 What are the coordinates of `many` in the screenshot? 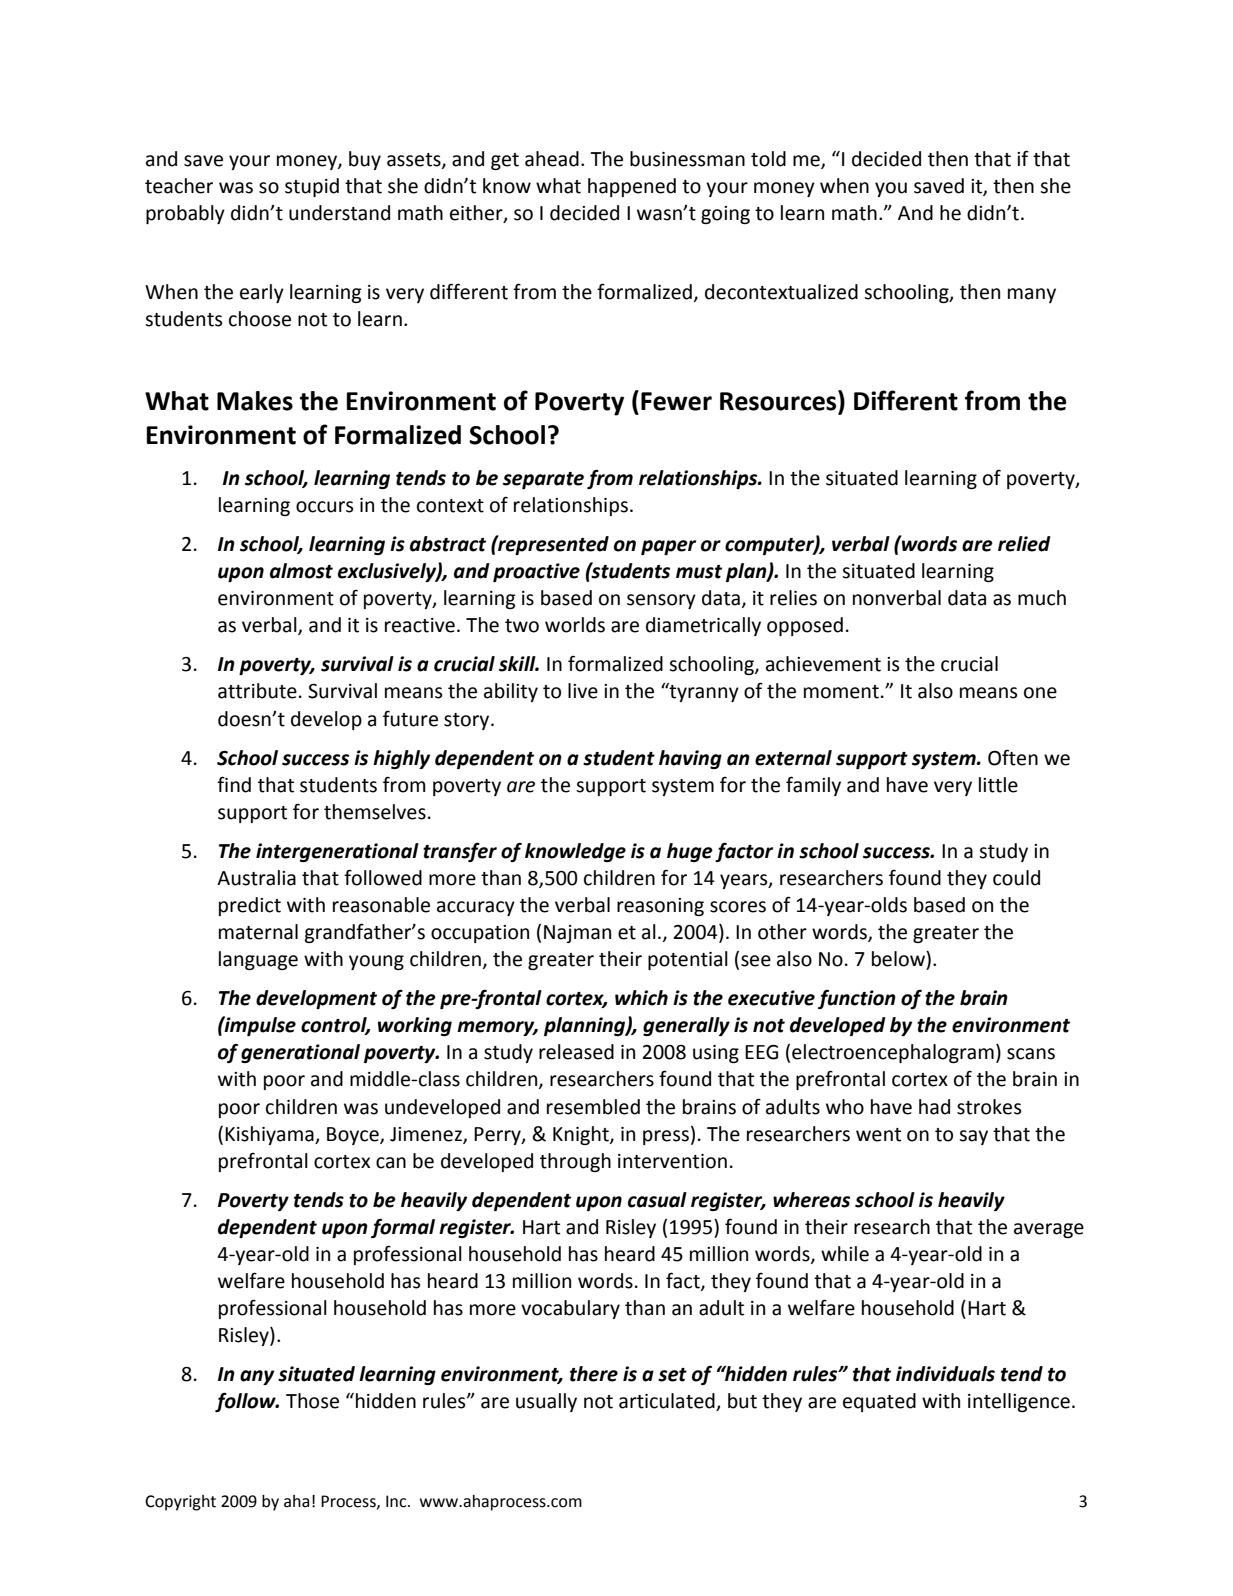 It's located at (1032, 295).
